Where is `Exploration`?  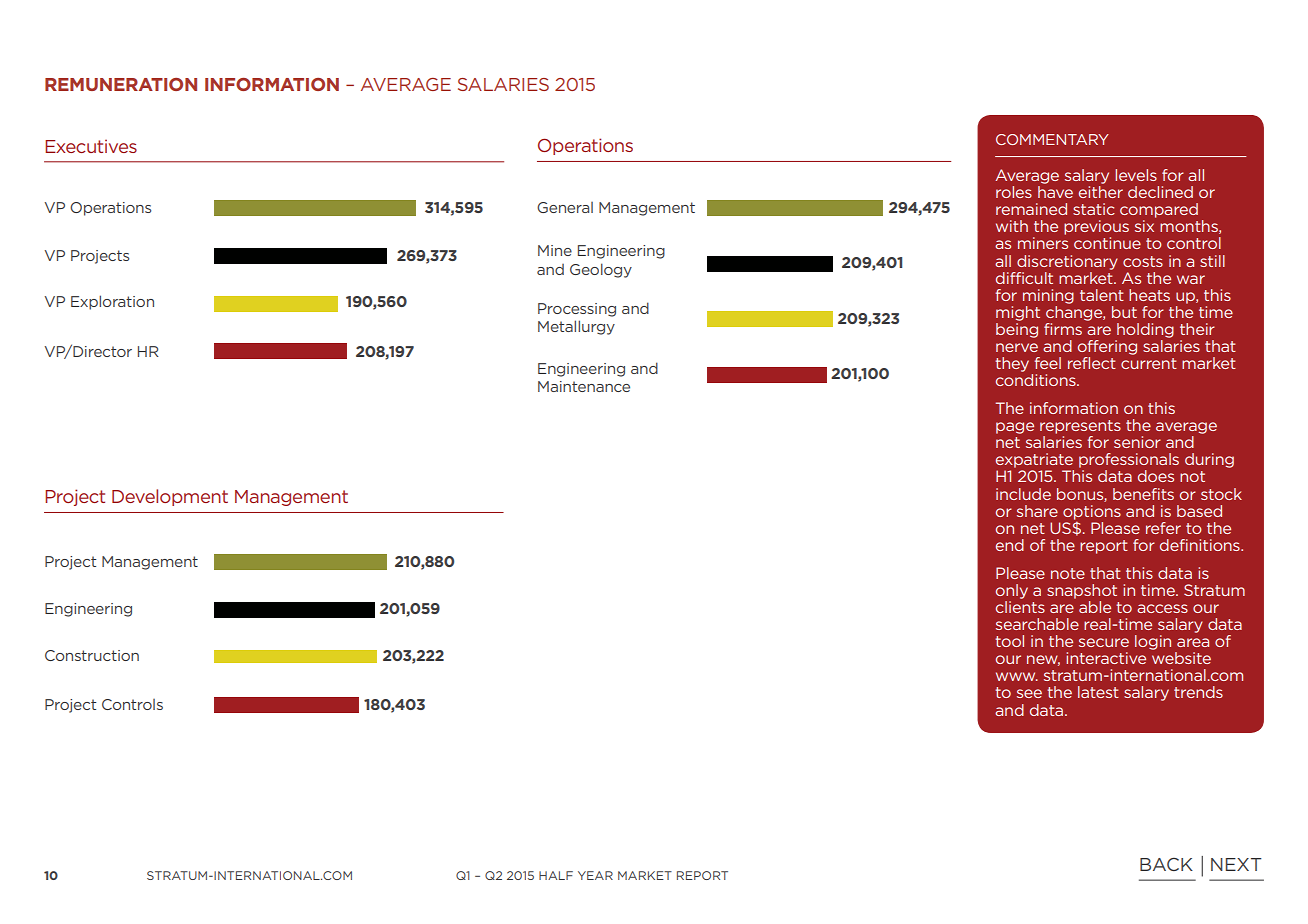 Exploration is located at coordinates (112, 302).
